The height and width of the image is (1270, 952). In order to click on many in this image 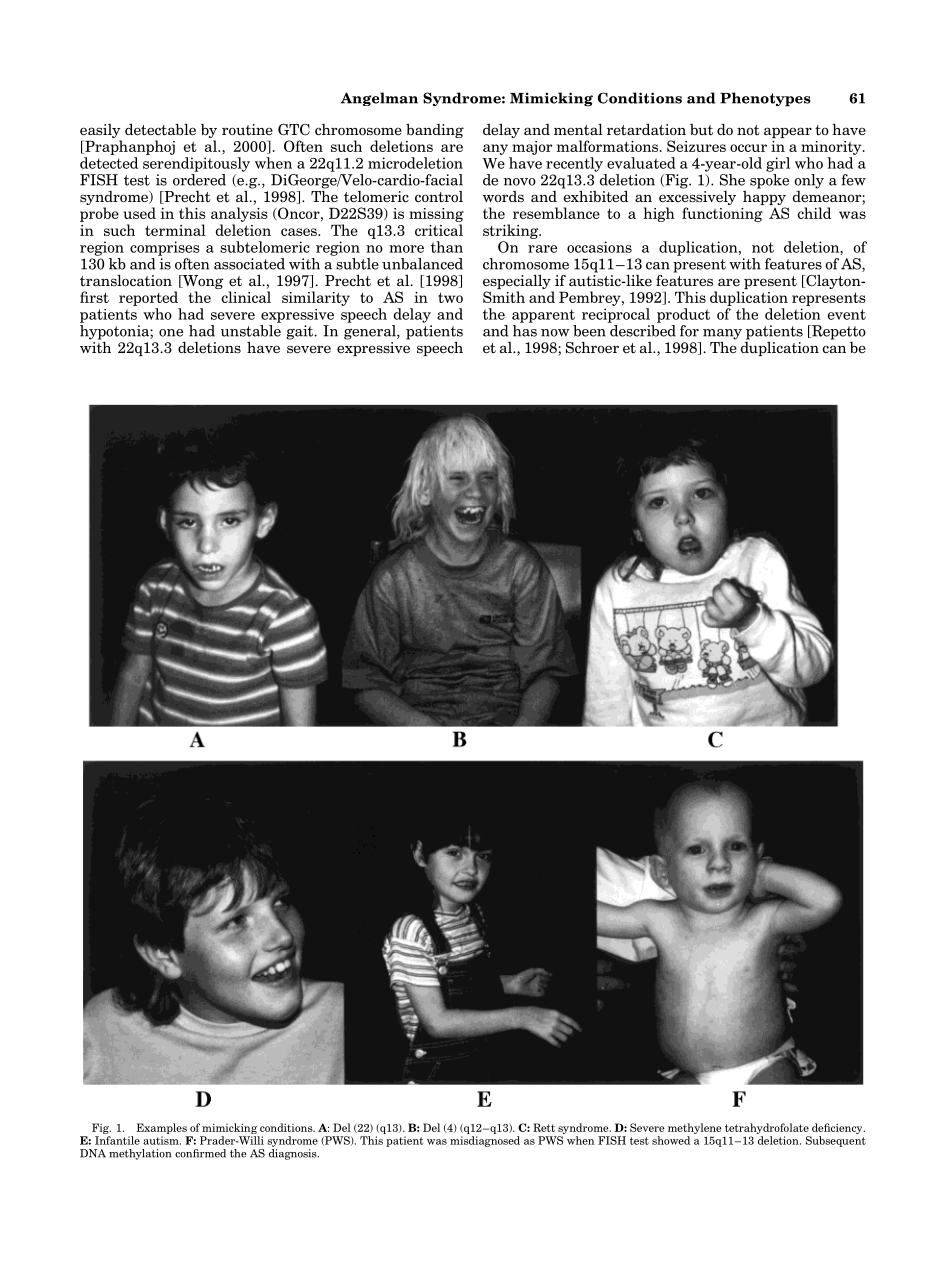, I will do `click(722, 335)`.
